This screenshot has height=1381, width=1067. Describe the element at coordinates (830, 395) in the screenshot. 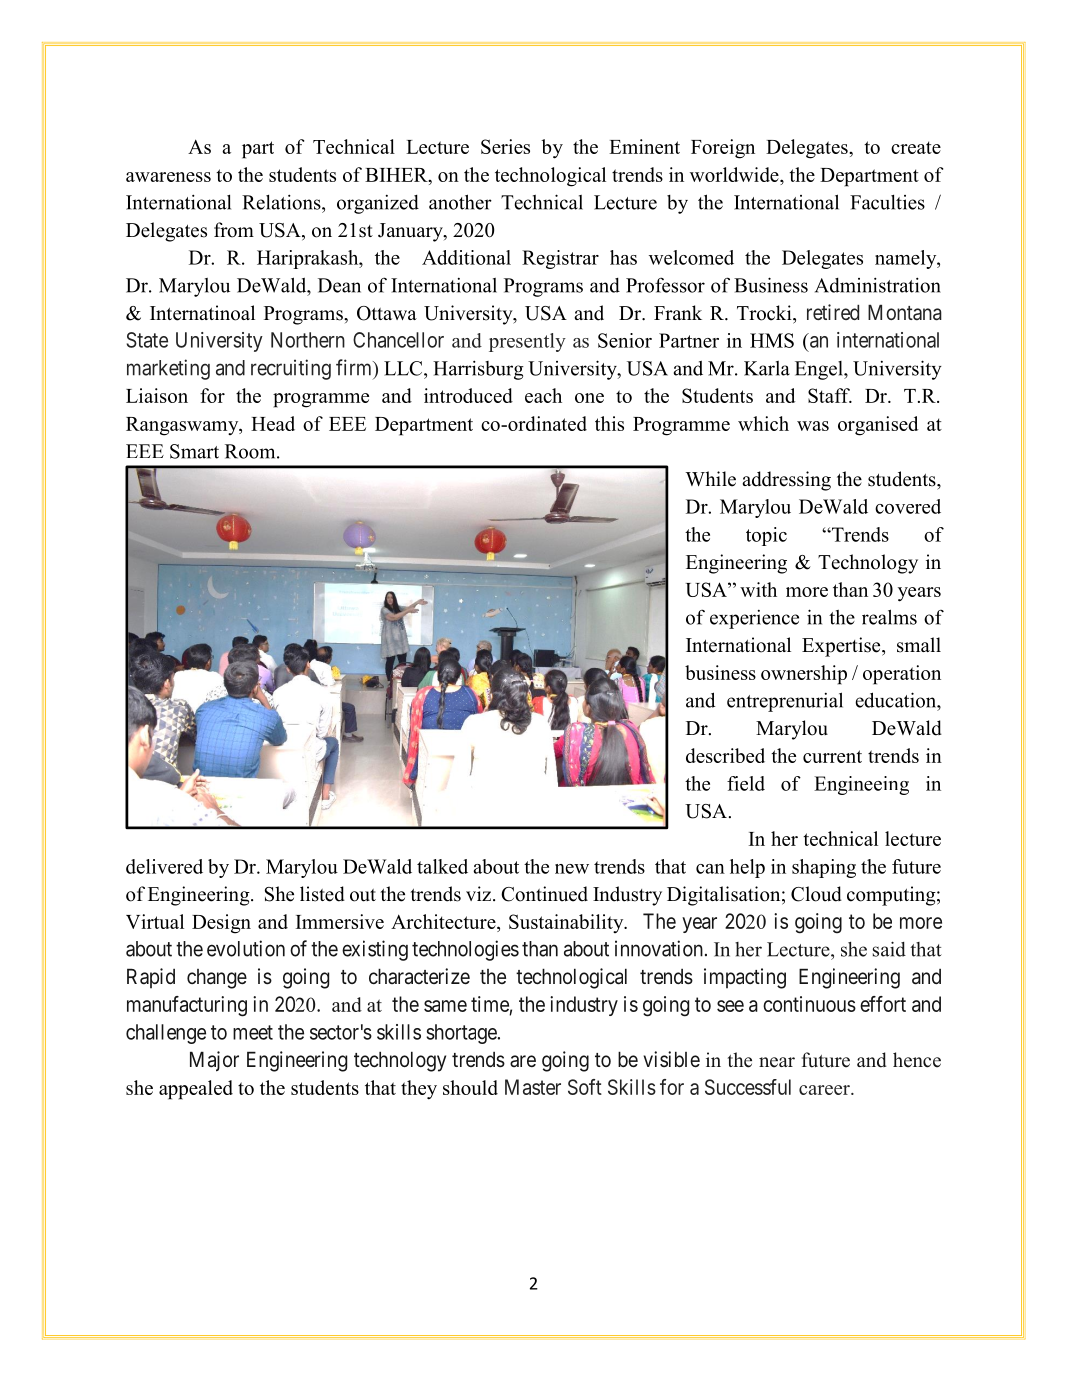

I see `Staff` at that location.
